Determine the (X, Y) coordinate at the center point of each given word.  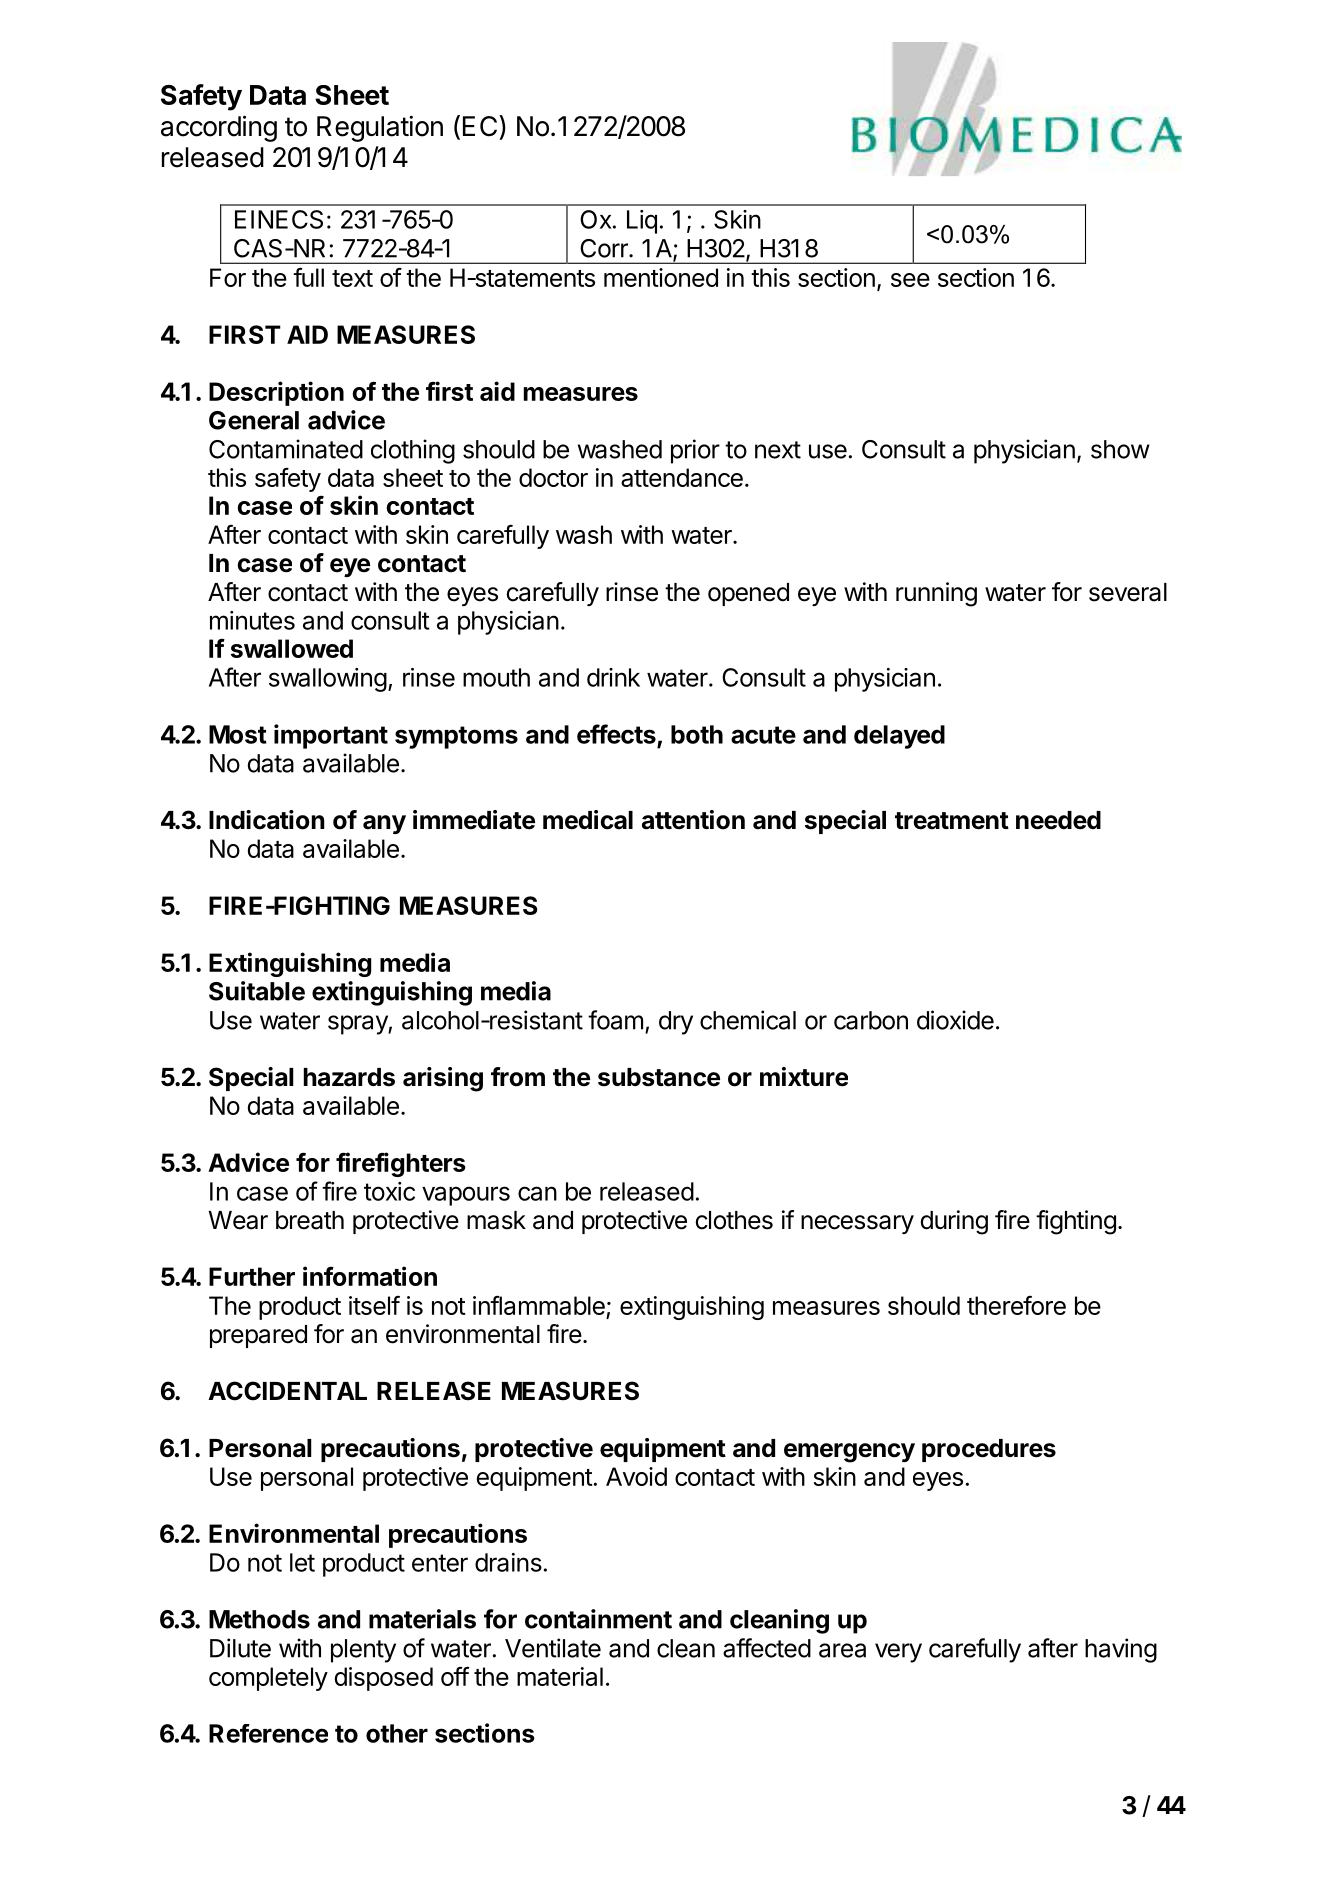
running (936, 594)
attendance (682, 477)
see (910, 280)
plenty (363, 1651)
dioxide (955, 1020)
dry (676, 1023)
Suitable (257, 991)
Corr (605, 248)
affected (767, 1648)
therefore (1016, 1305)
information (370, 1276)
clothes (734, 1220)
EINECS (279, 219)
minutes (252, 620)
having (1121, 1650)
